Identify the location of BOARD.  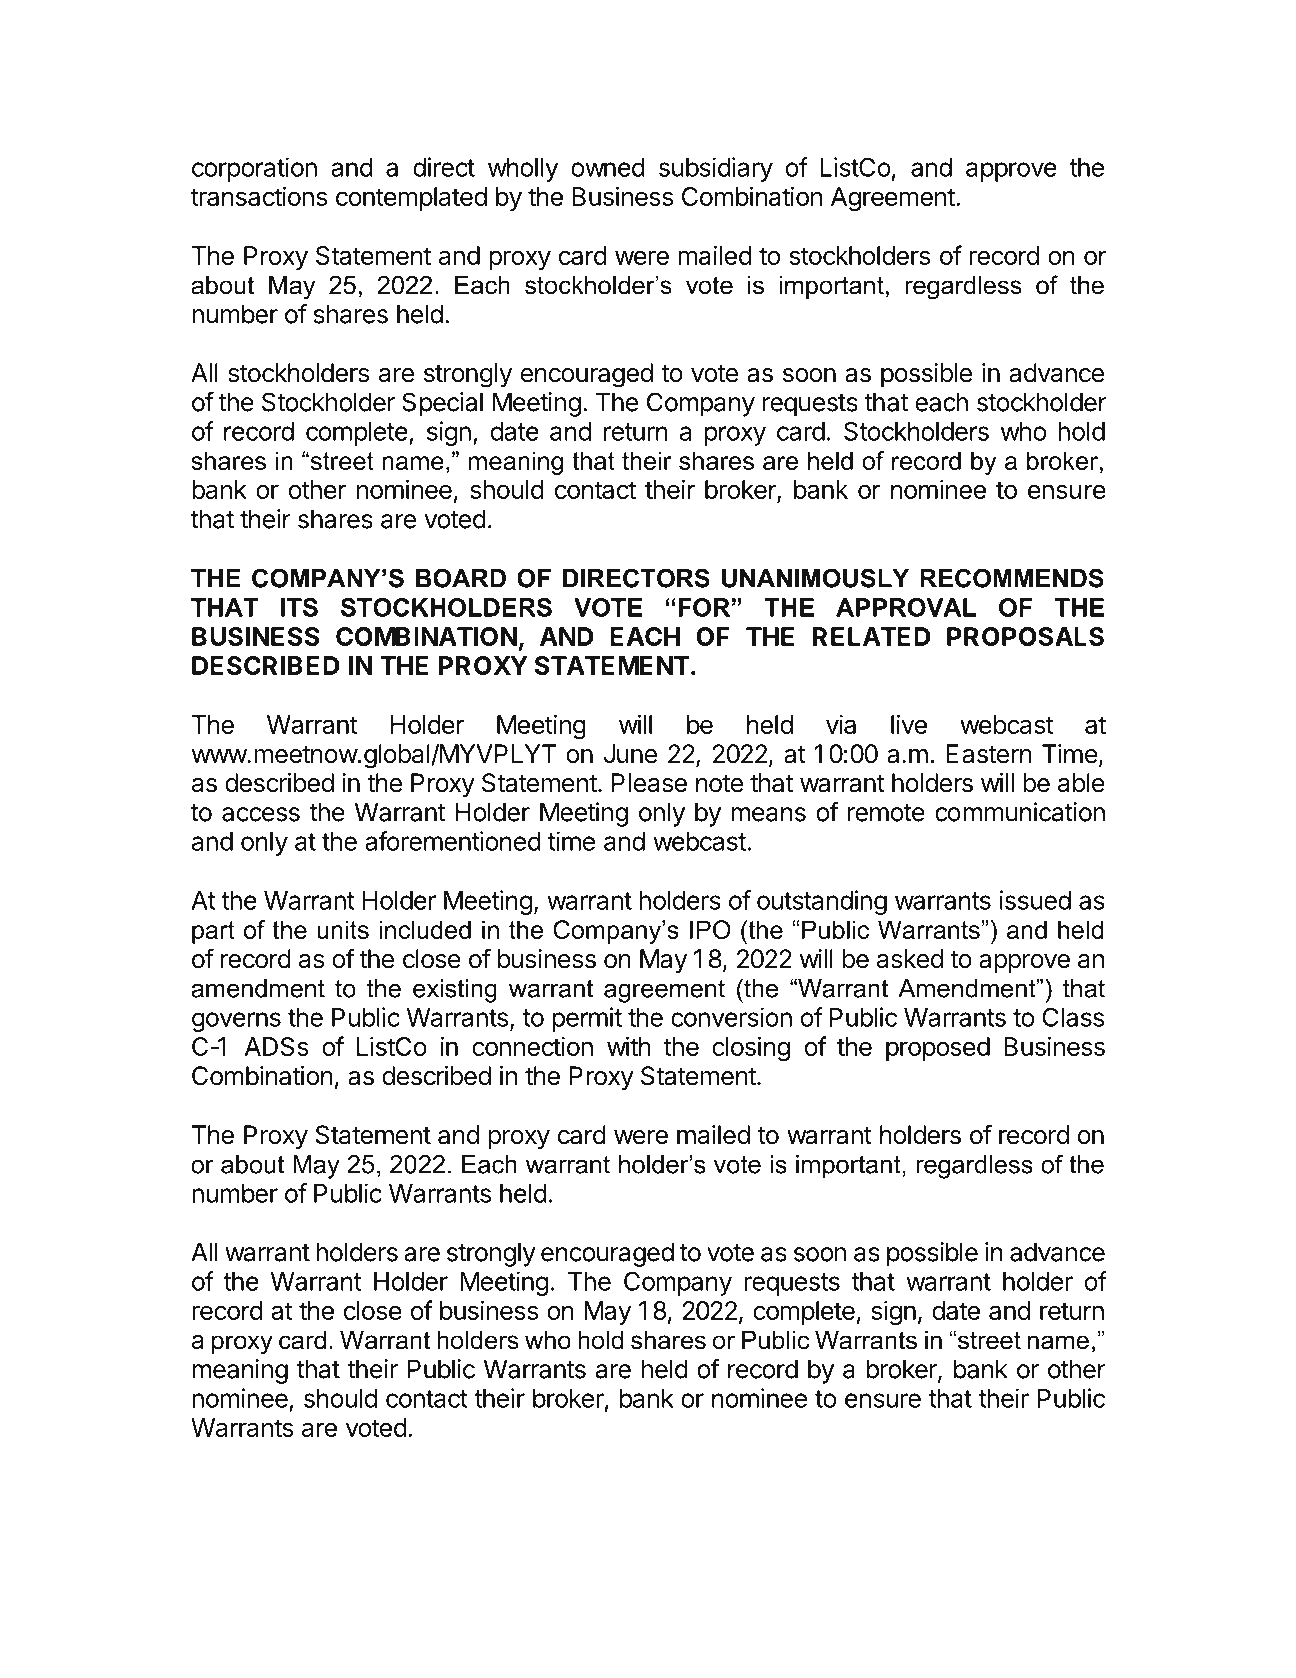
(461, 578).
